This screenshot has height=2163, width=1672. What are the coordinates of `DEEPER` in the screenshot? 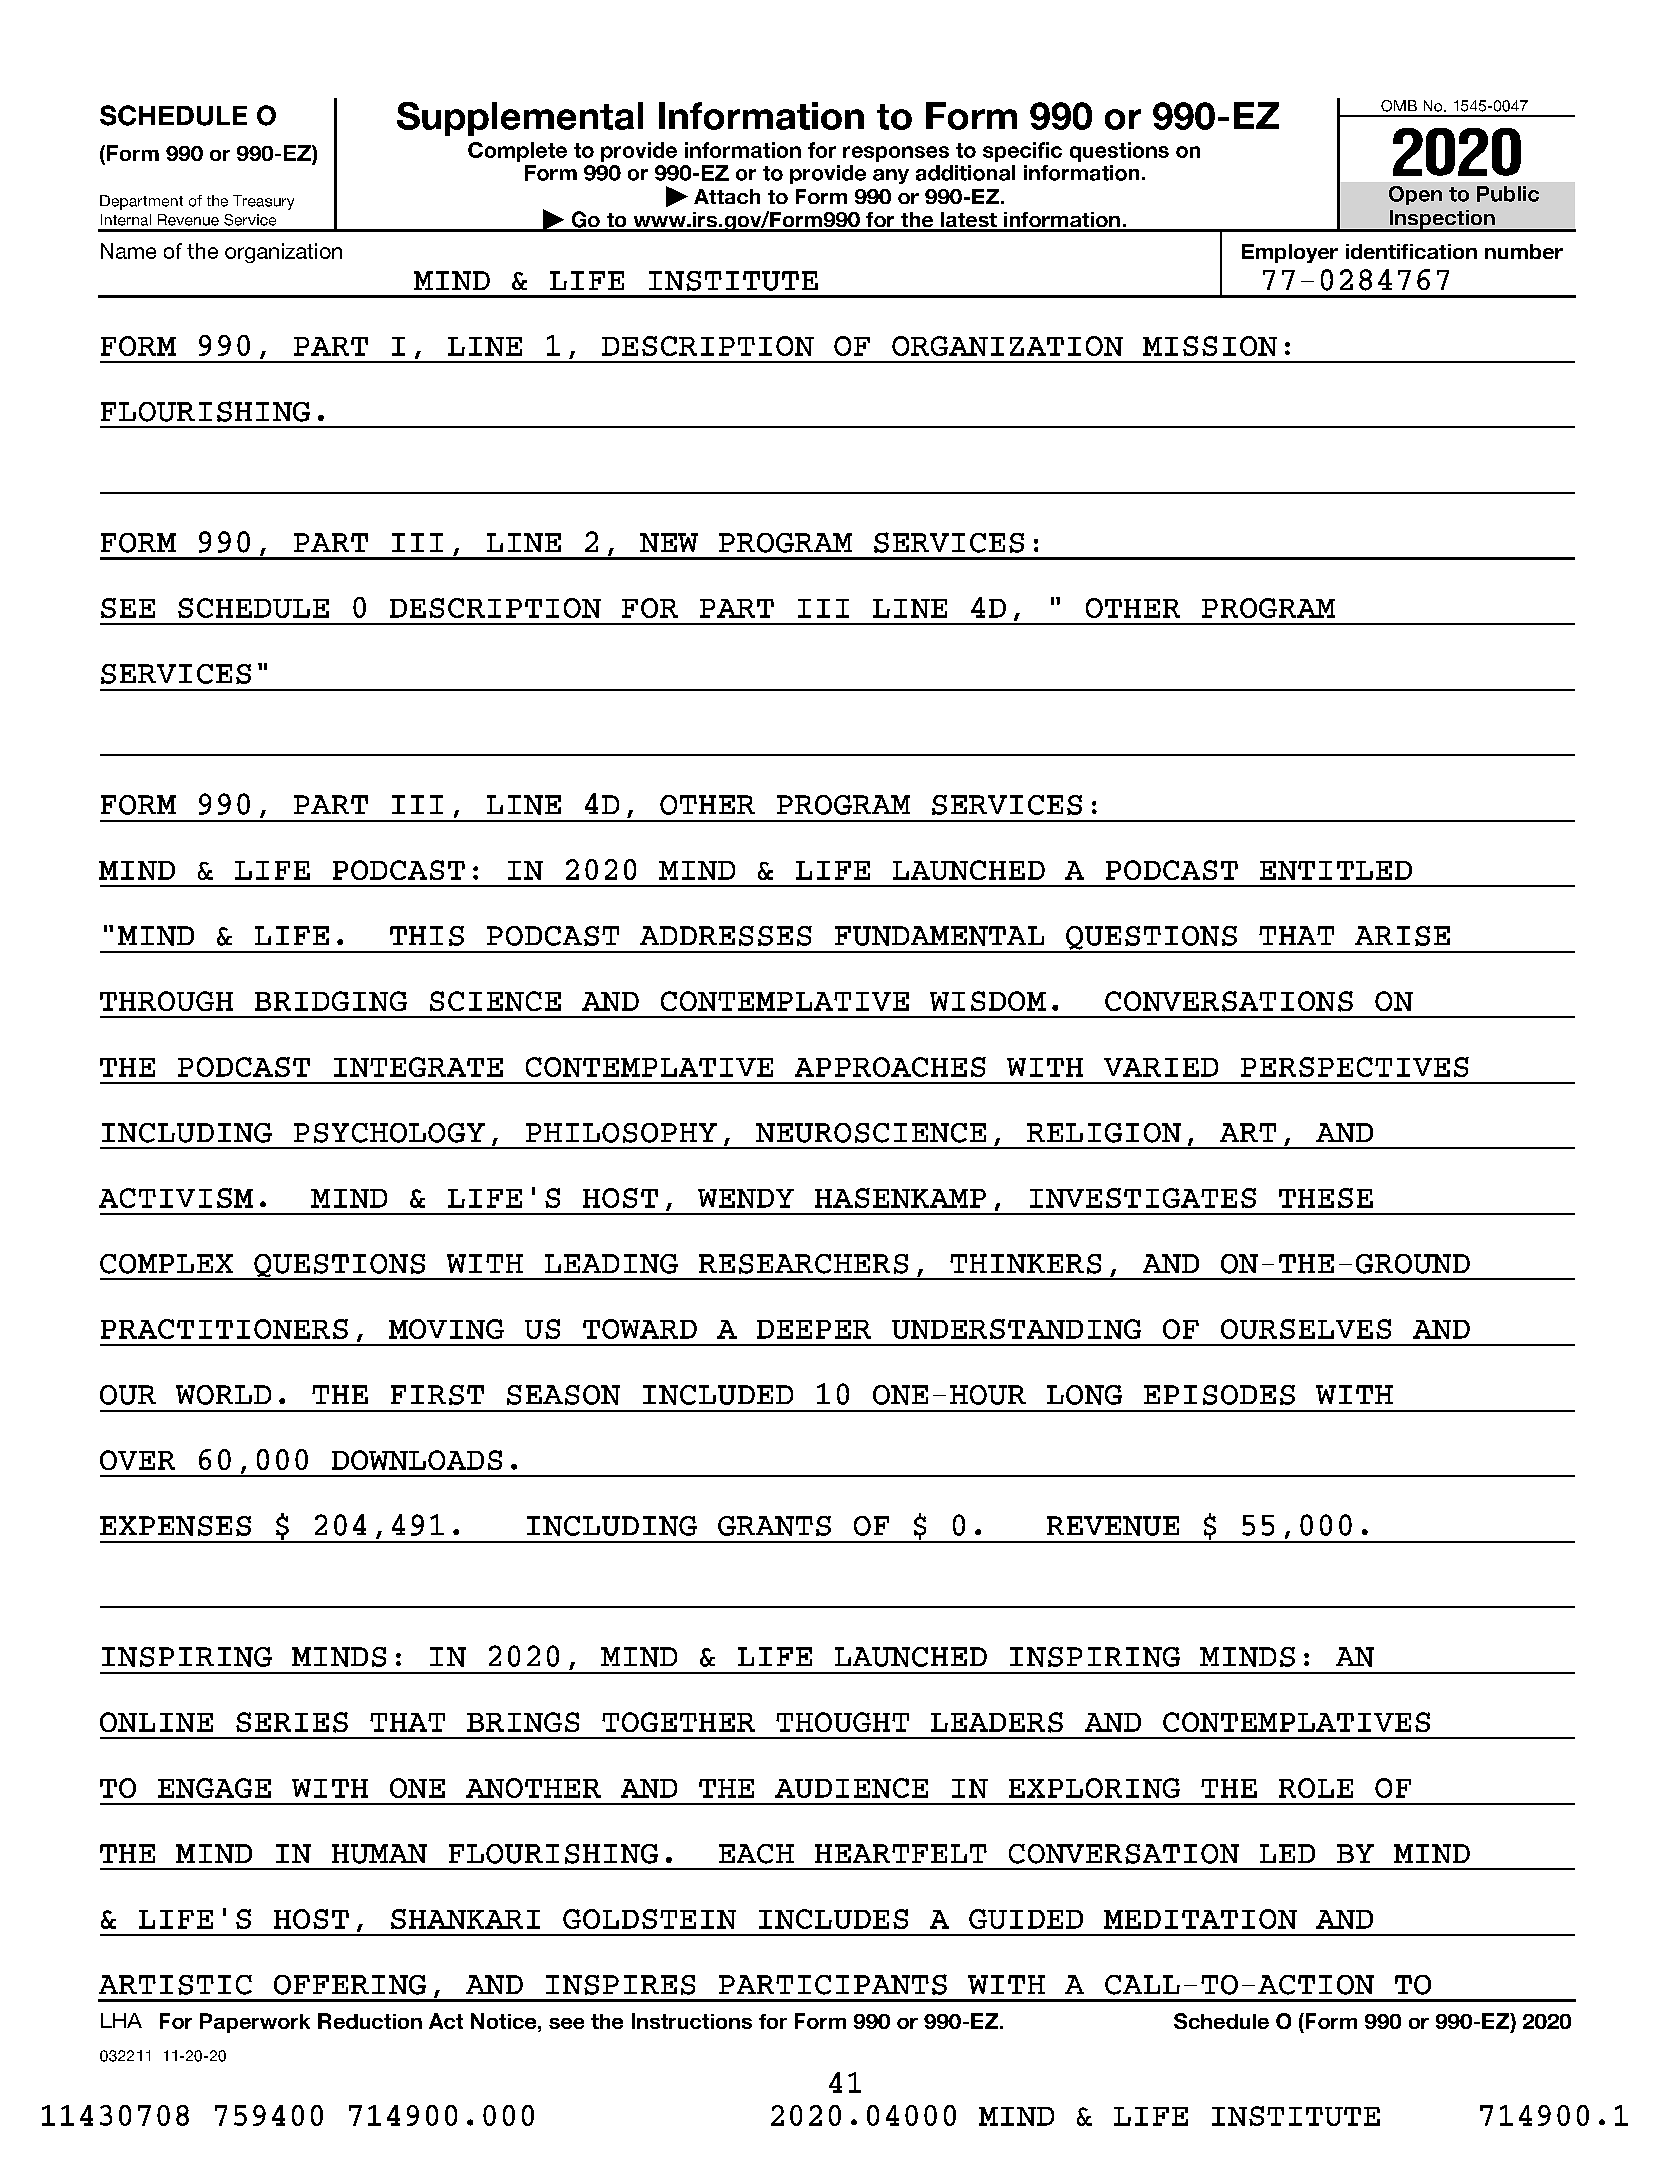 It's located at (814, 1329).
